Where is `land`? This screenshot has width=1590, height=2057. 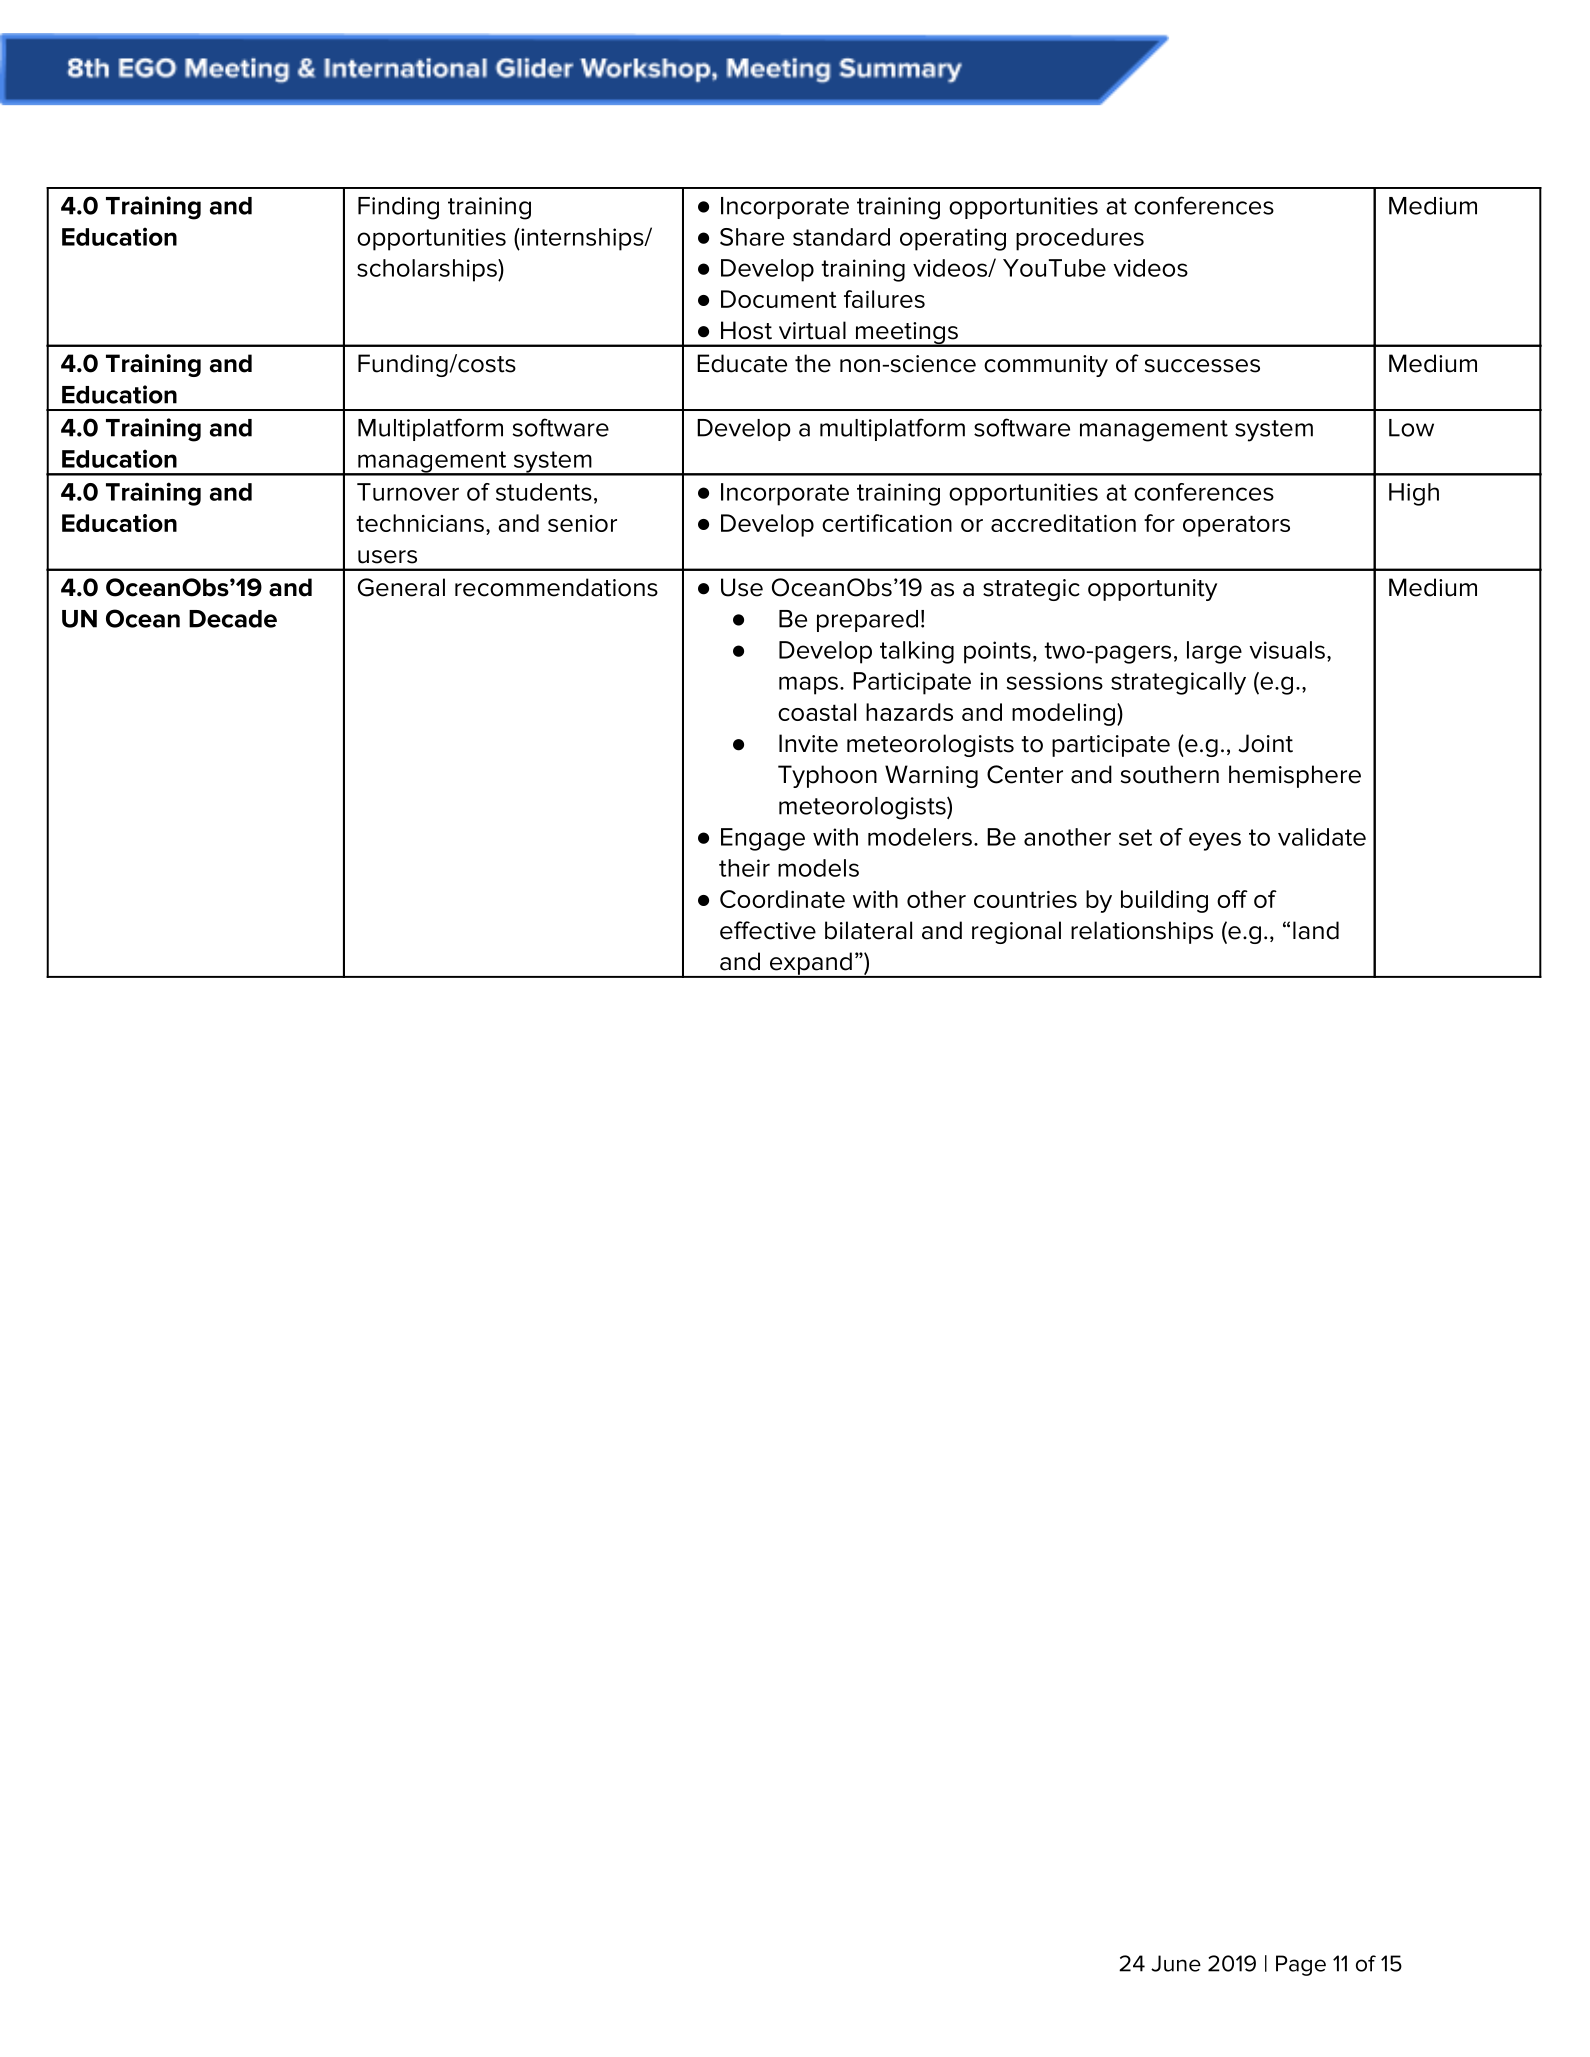
land is located at coordinates (1316, 930).
